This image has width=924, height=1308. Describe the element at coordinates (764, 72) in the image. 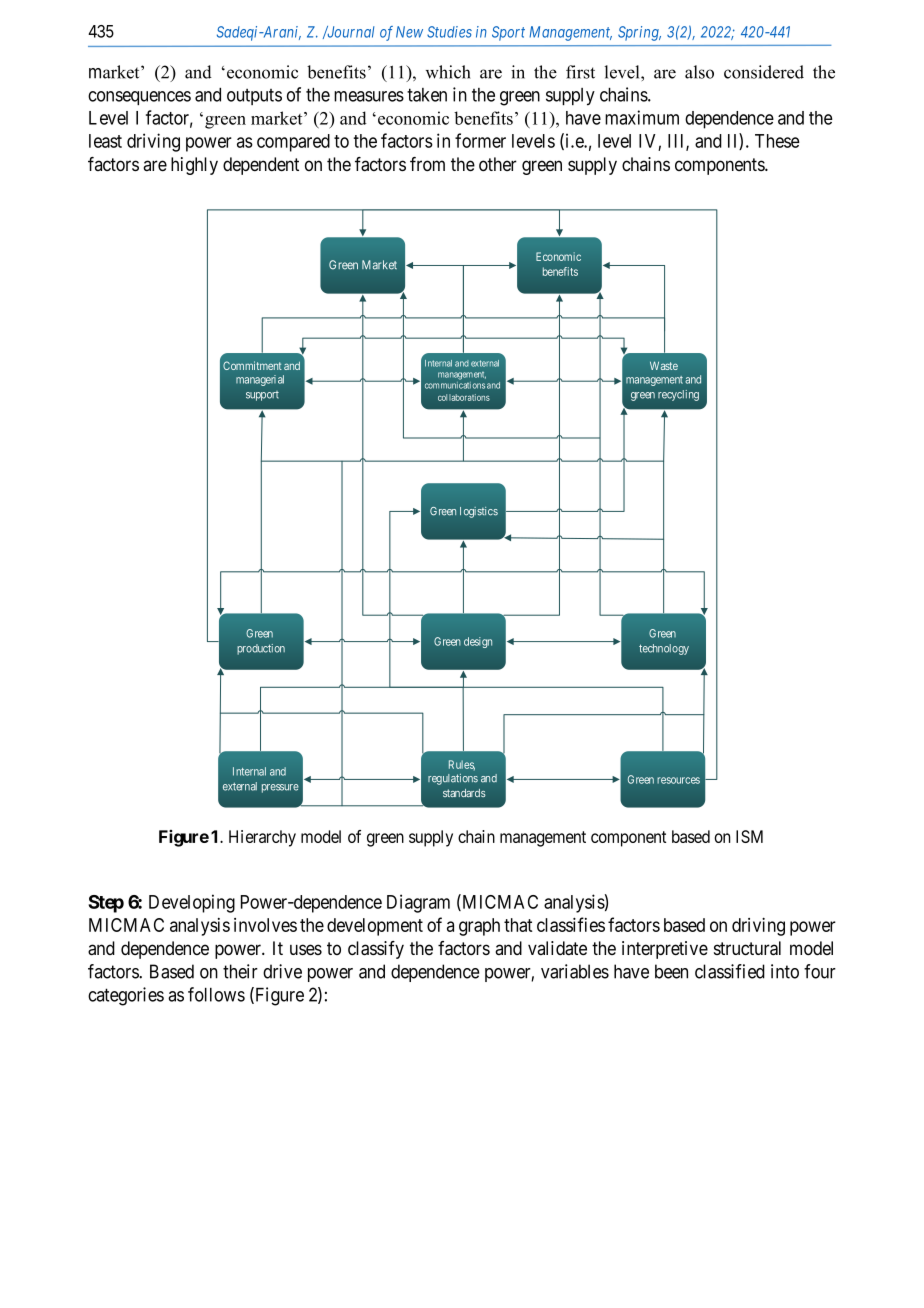

I see `considered` at that location.
